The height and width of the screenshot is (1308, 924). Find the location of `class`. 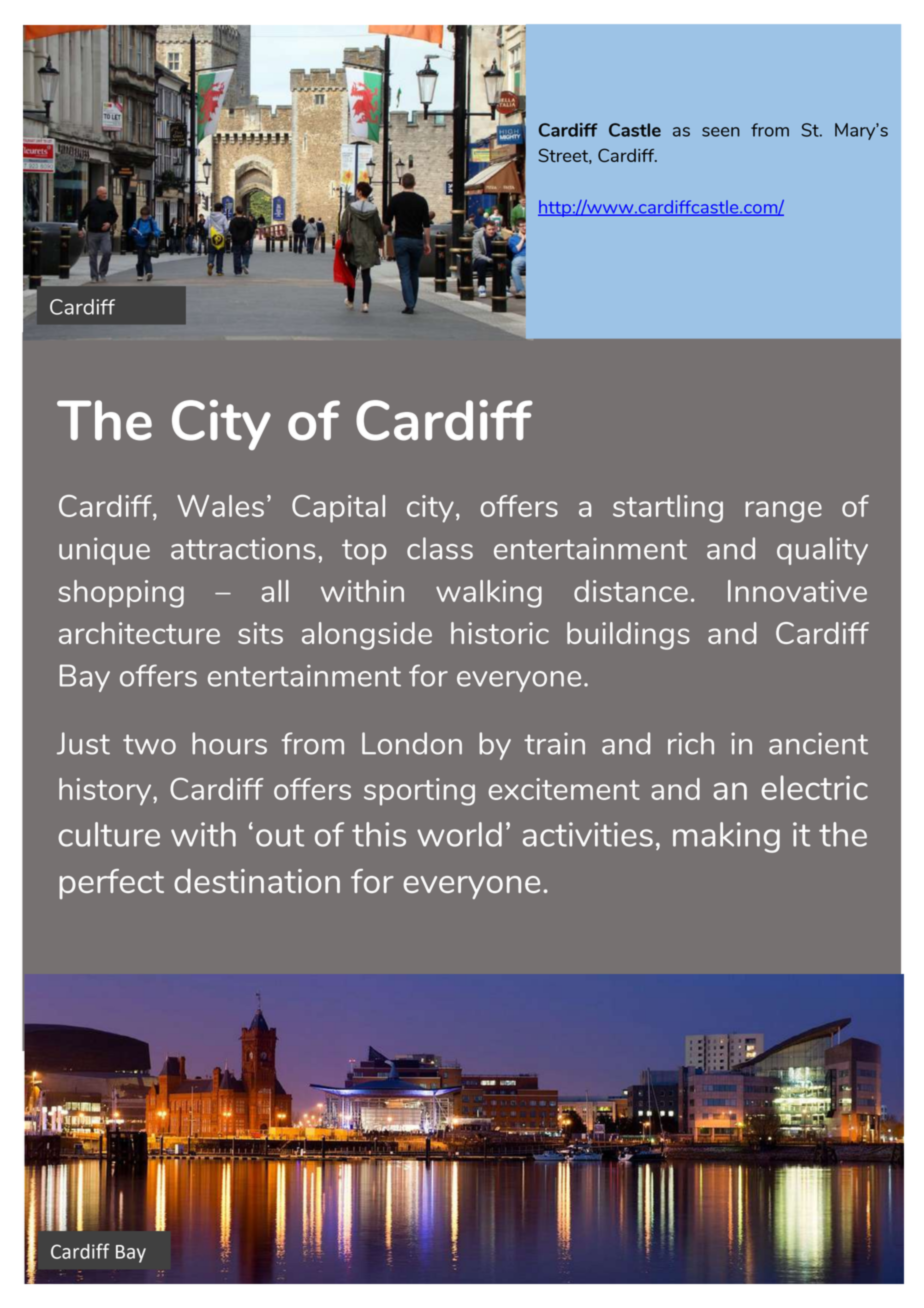

class is located at coordinates (440, 548).
